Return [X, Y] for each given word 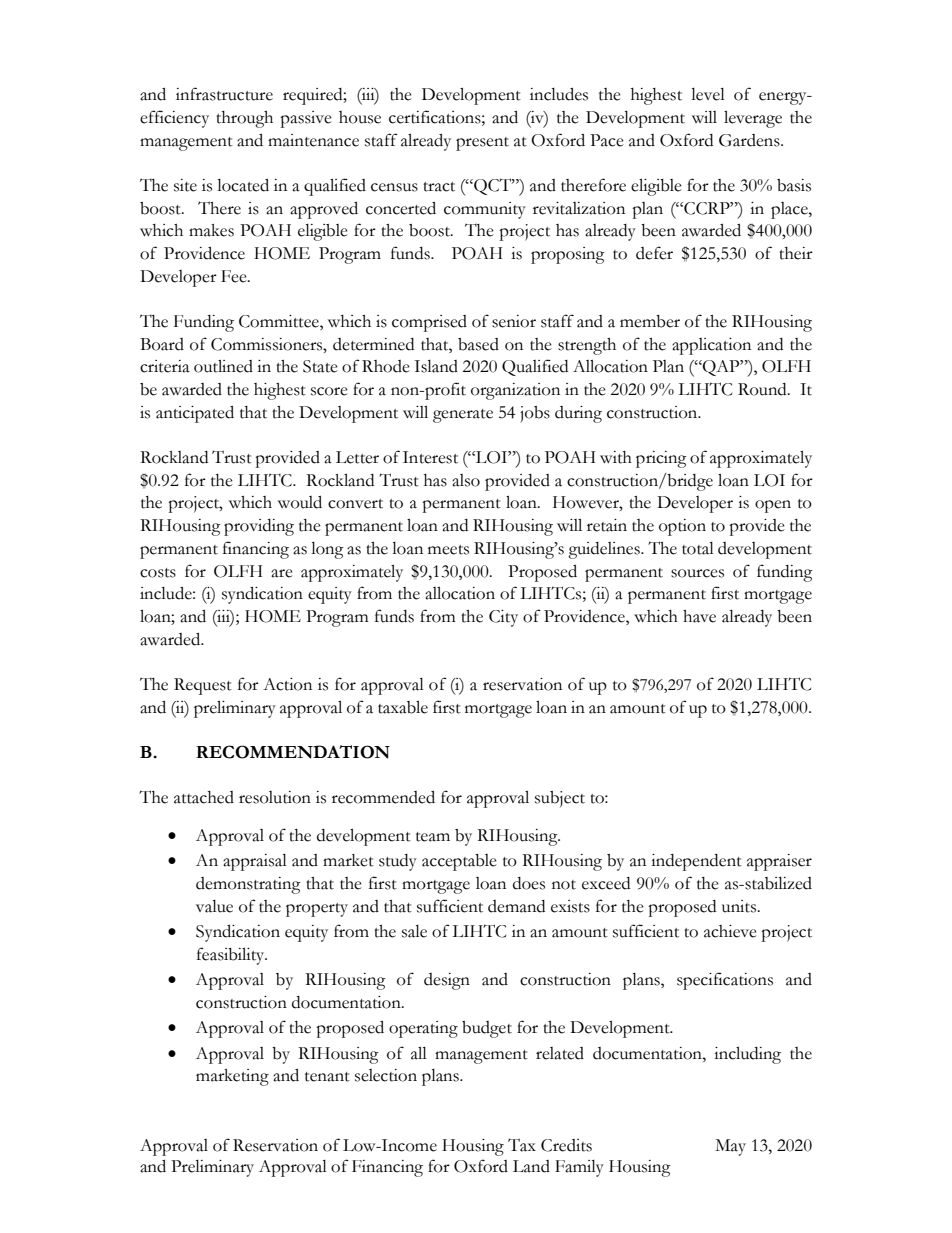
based [478, 344]
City [503, 618]
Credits [566, 1145]
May [730, 1147]
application [711, 346]
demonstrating [248, 885]
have [699, 616]
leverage [753, 119]
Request [203, 686]
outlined [223, 366]
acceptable [459, 862]
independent [696, 862]
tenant [327, 1077]
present [482, 144]
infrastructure [224, 94]
